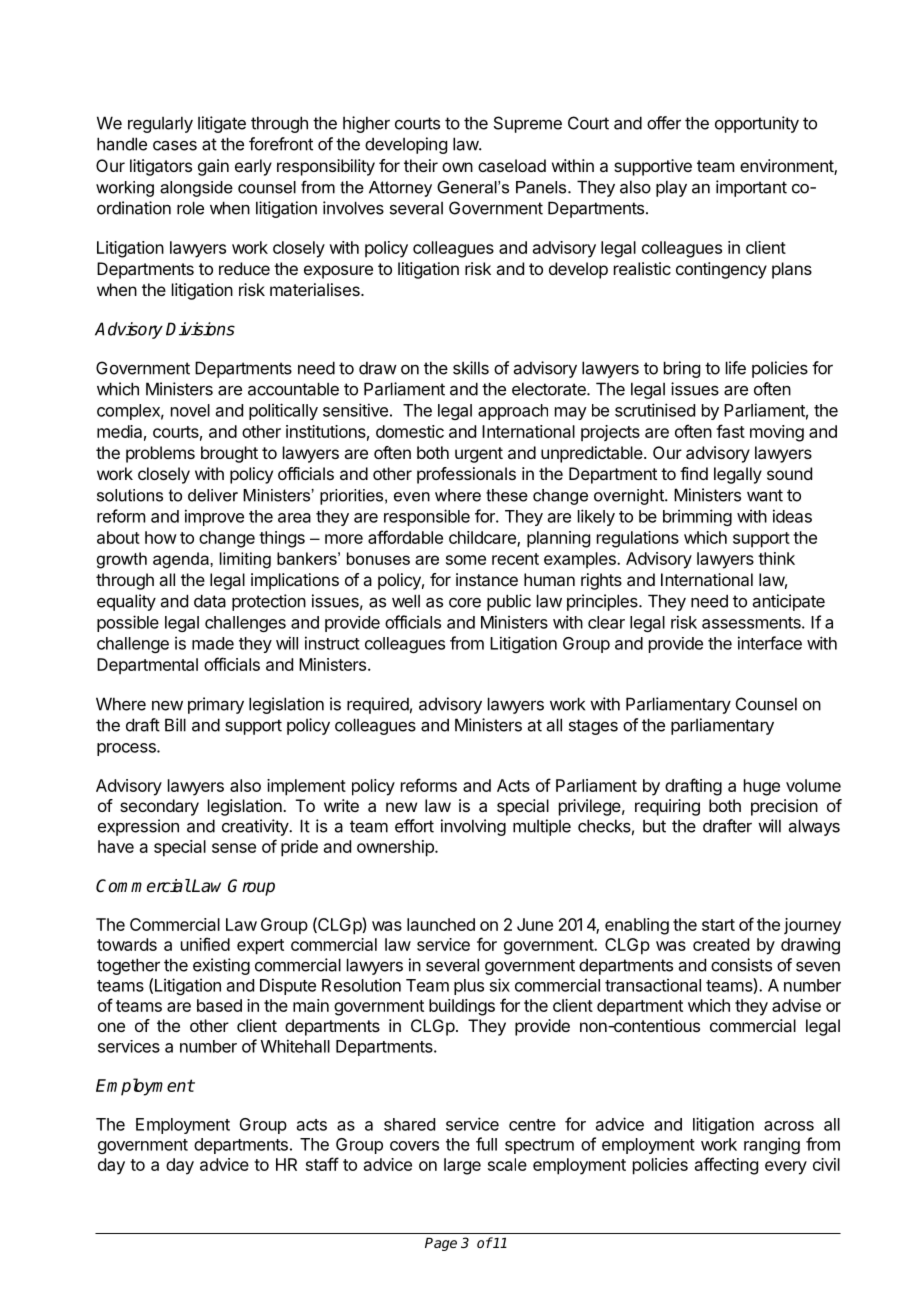  Describe the element at coordinates (770, 643) in the screenshot. I see `interface` at that location.
